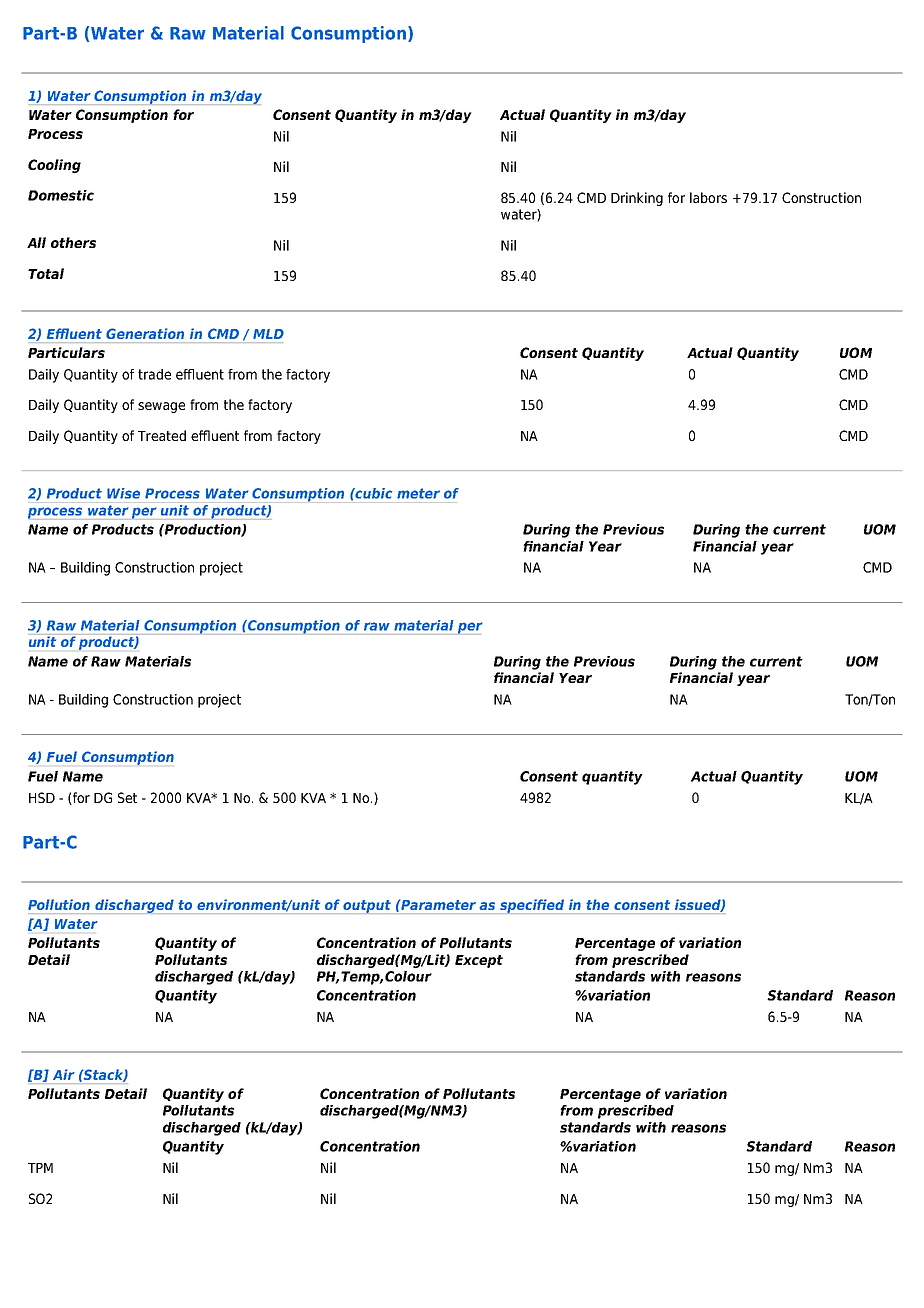 The width and height of the document is (924, 1308). What do you see at coordinates (162, 435) in the document?
I see `Treated` at bounding box center [162, 435].
